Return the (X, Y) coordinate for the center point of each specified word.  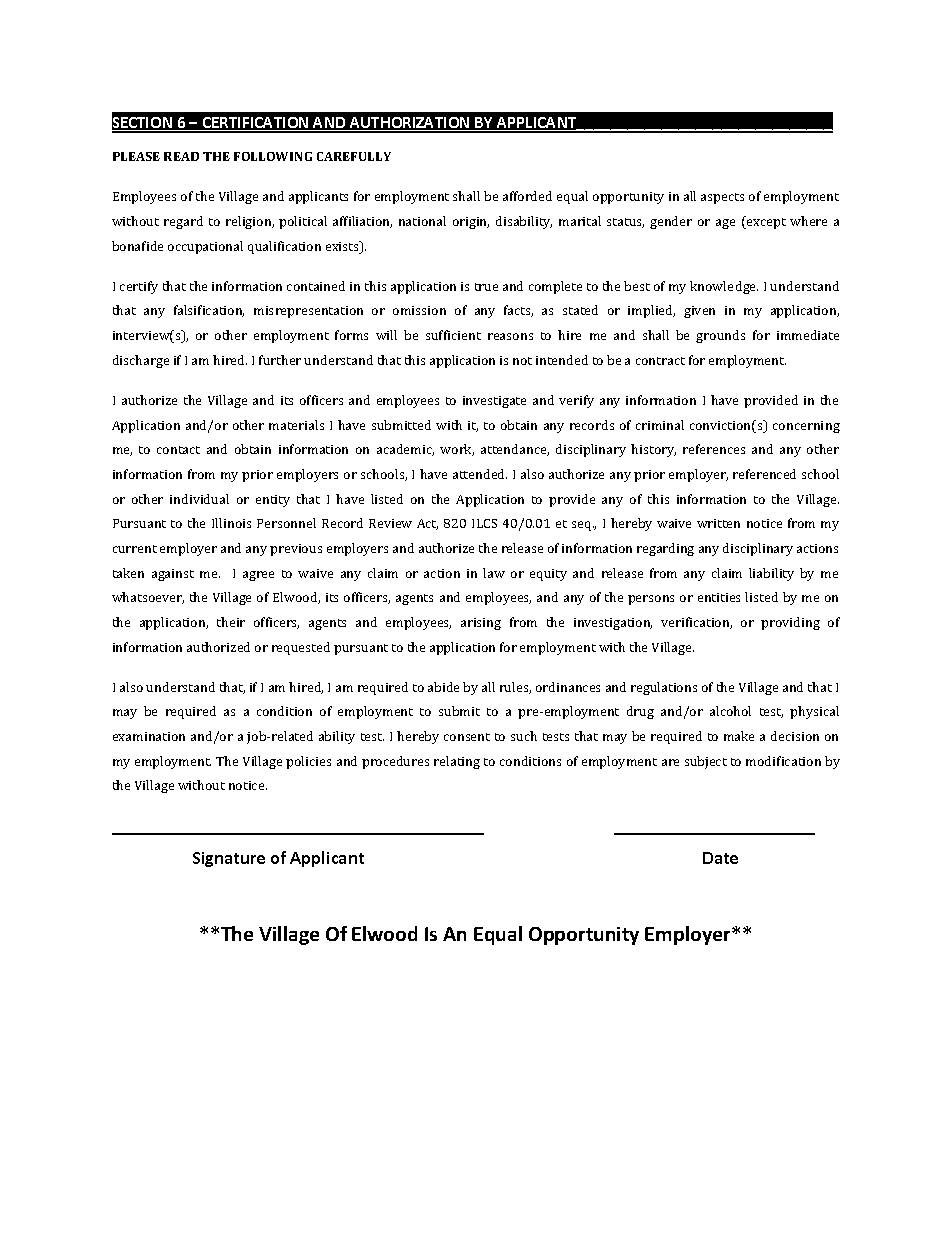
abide (443, 687)
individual (199, 499)
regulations (664, 688)
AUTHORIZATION (410, 124)
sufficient (453, 335)
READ (181, 156)
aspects (722, 198)
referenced (764, 474)
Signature (229, 859)
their (231, 622)
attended (480, 474)
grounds (720, 336)
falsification (209, 311)
